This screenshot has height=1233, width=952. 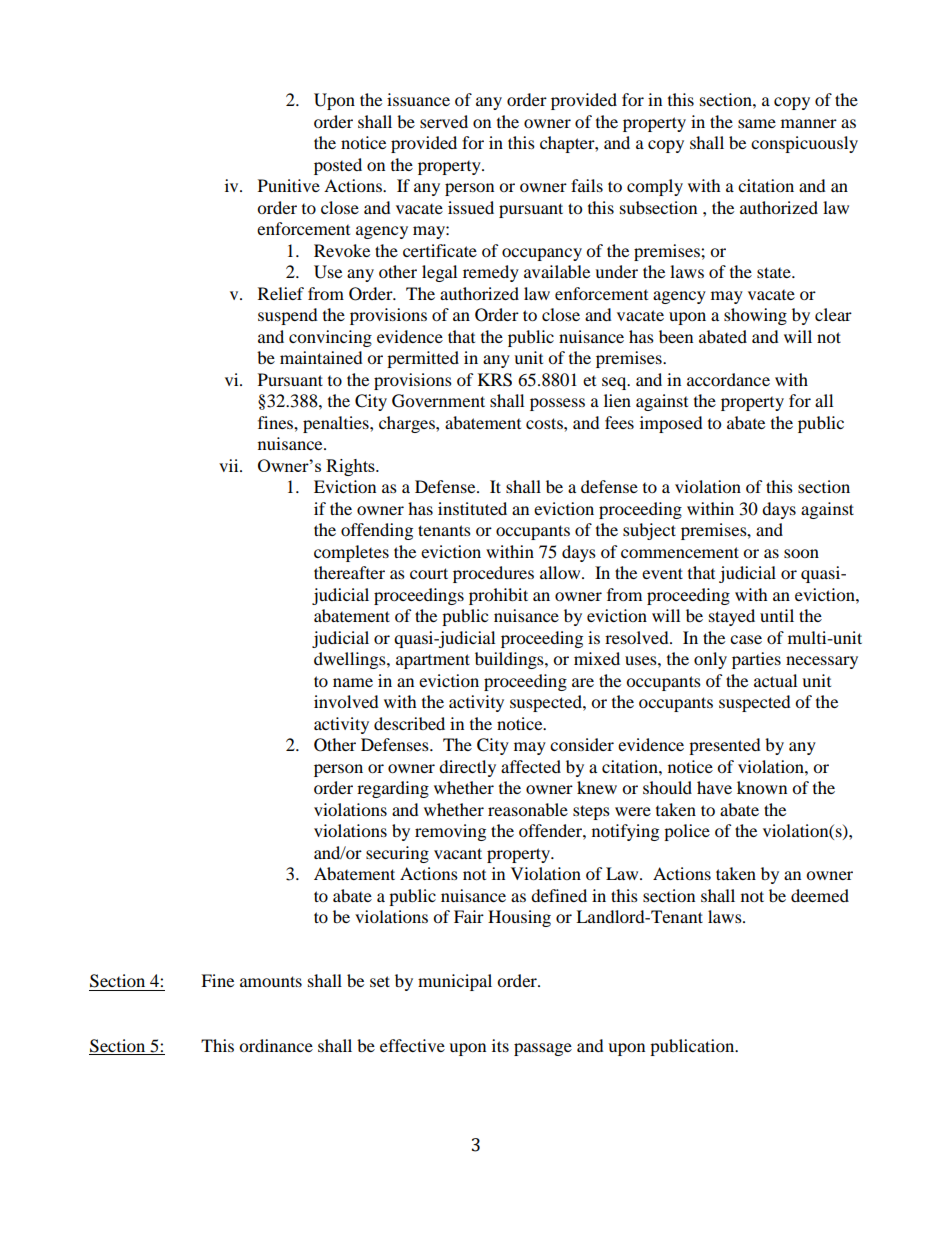 What do you see at coordinates (444, 121) in the screenshot?
I see `served` at bounding box center [444, 121].
